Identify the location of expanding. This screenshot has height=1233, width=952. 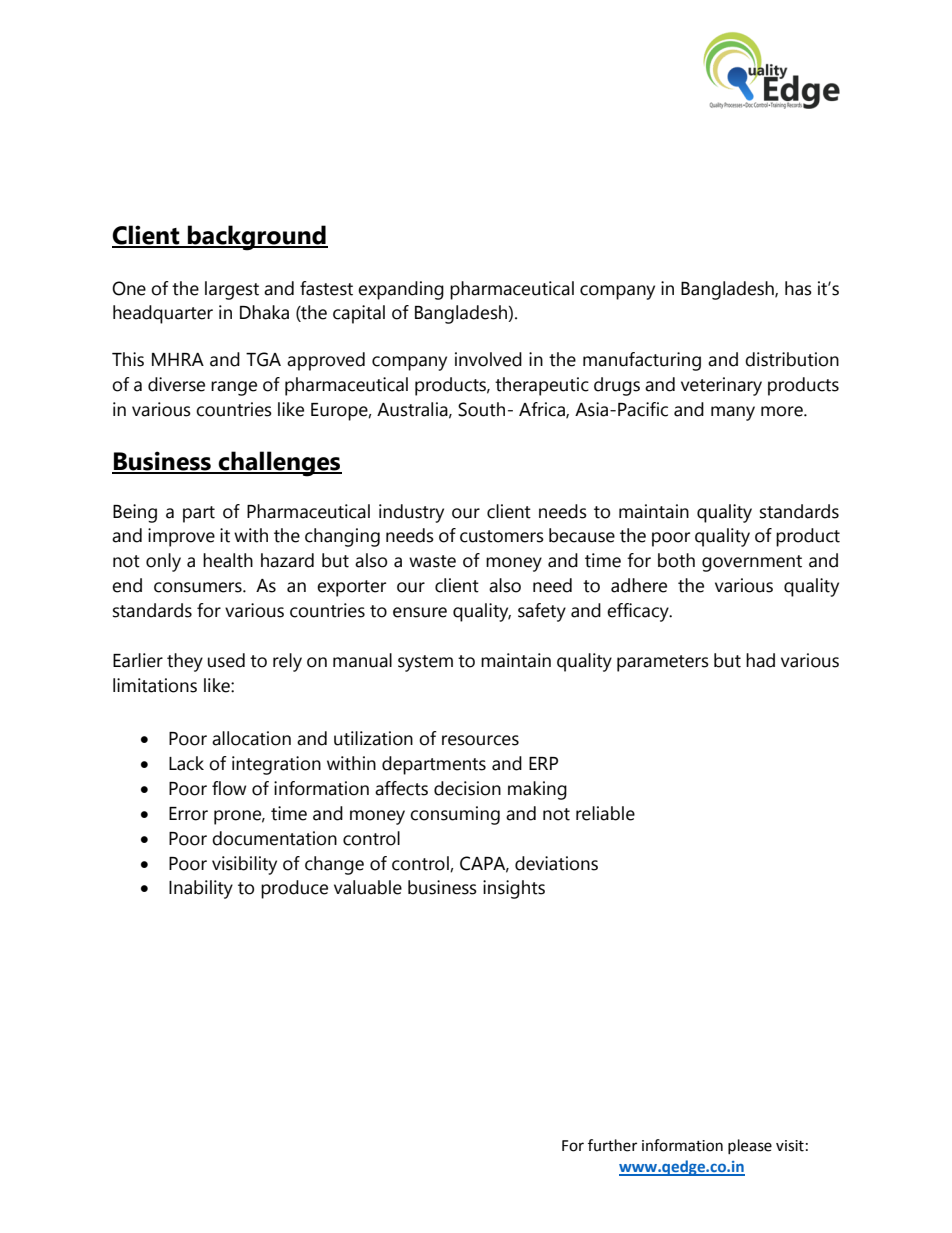
(401, 290).
